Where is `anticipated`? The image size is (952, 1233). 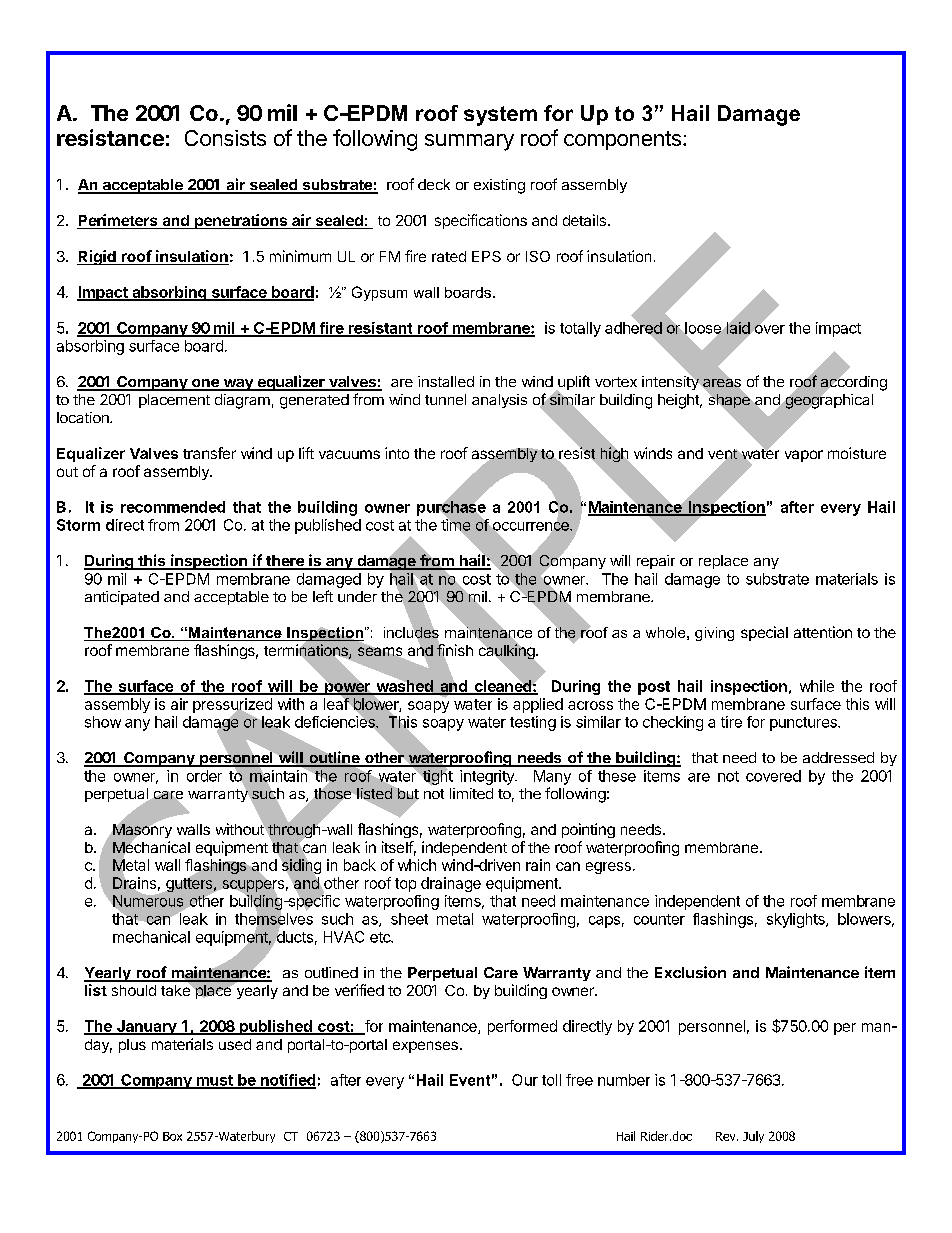
anticipated is located at coordinates (122, 598).
